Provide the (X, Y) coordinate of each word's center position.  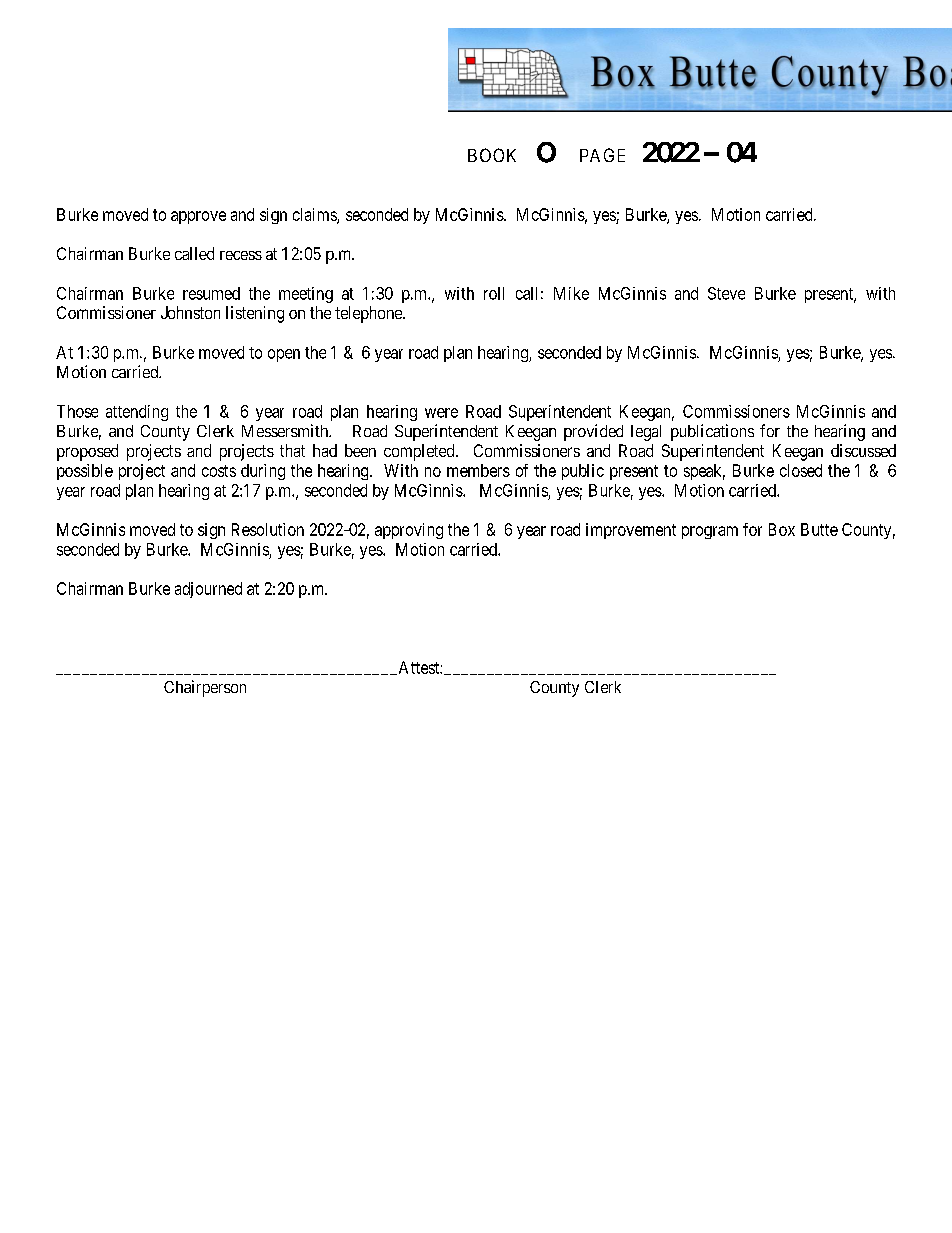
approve (198, 217)
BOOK (492, 155)
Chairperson (205, 688)
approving (409, 531)
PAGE (602, 155)
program (710, 532)
